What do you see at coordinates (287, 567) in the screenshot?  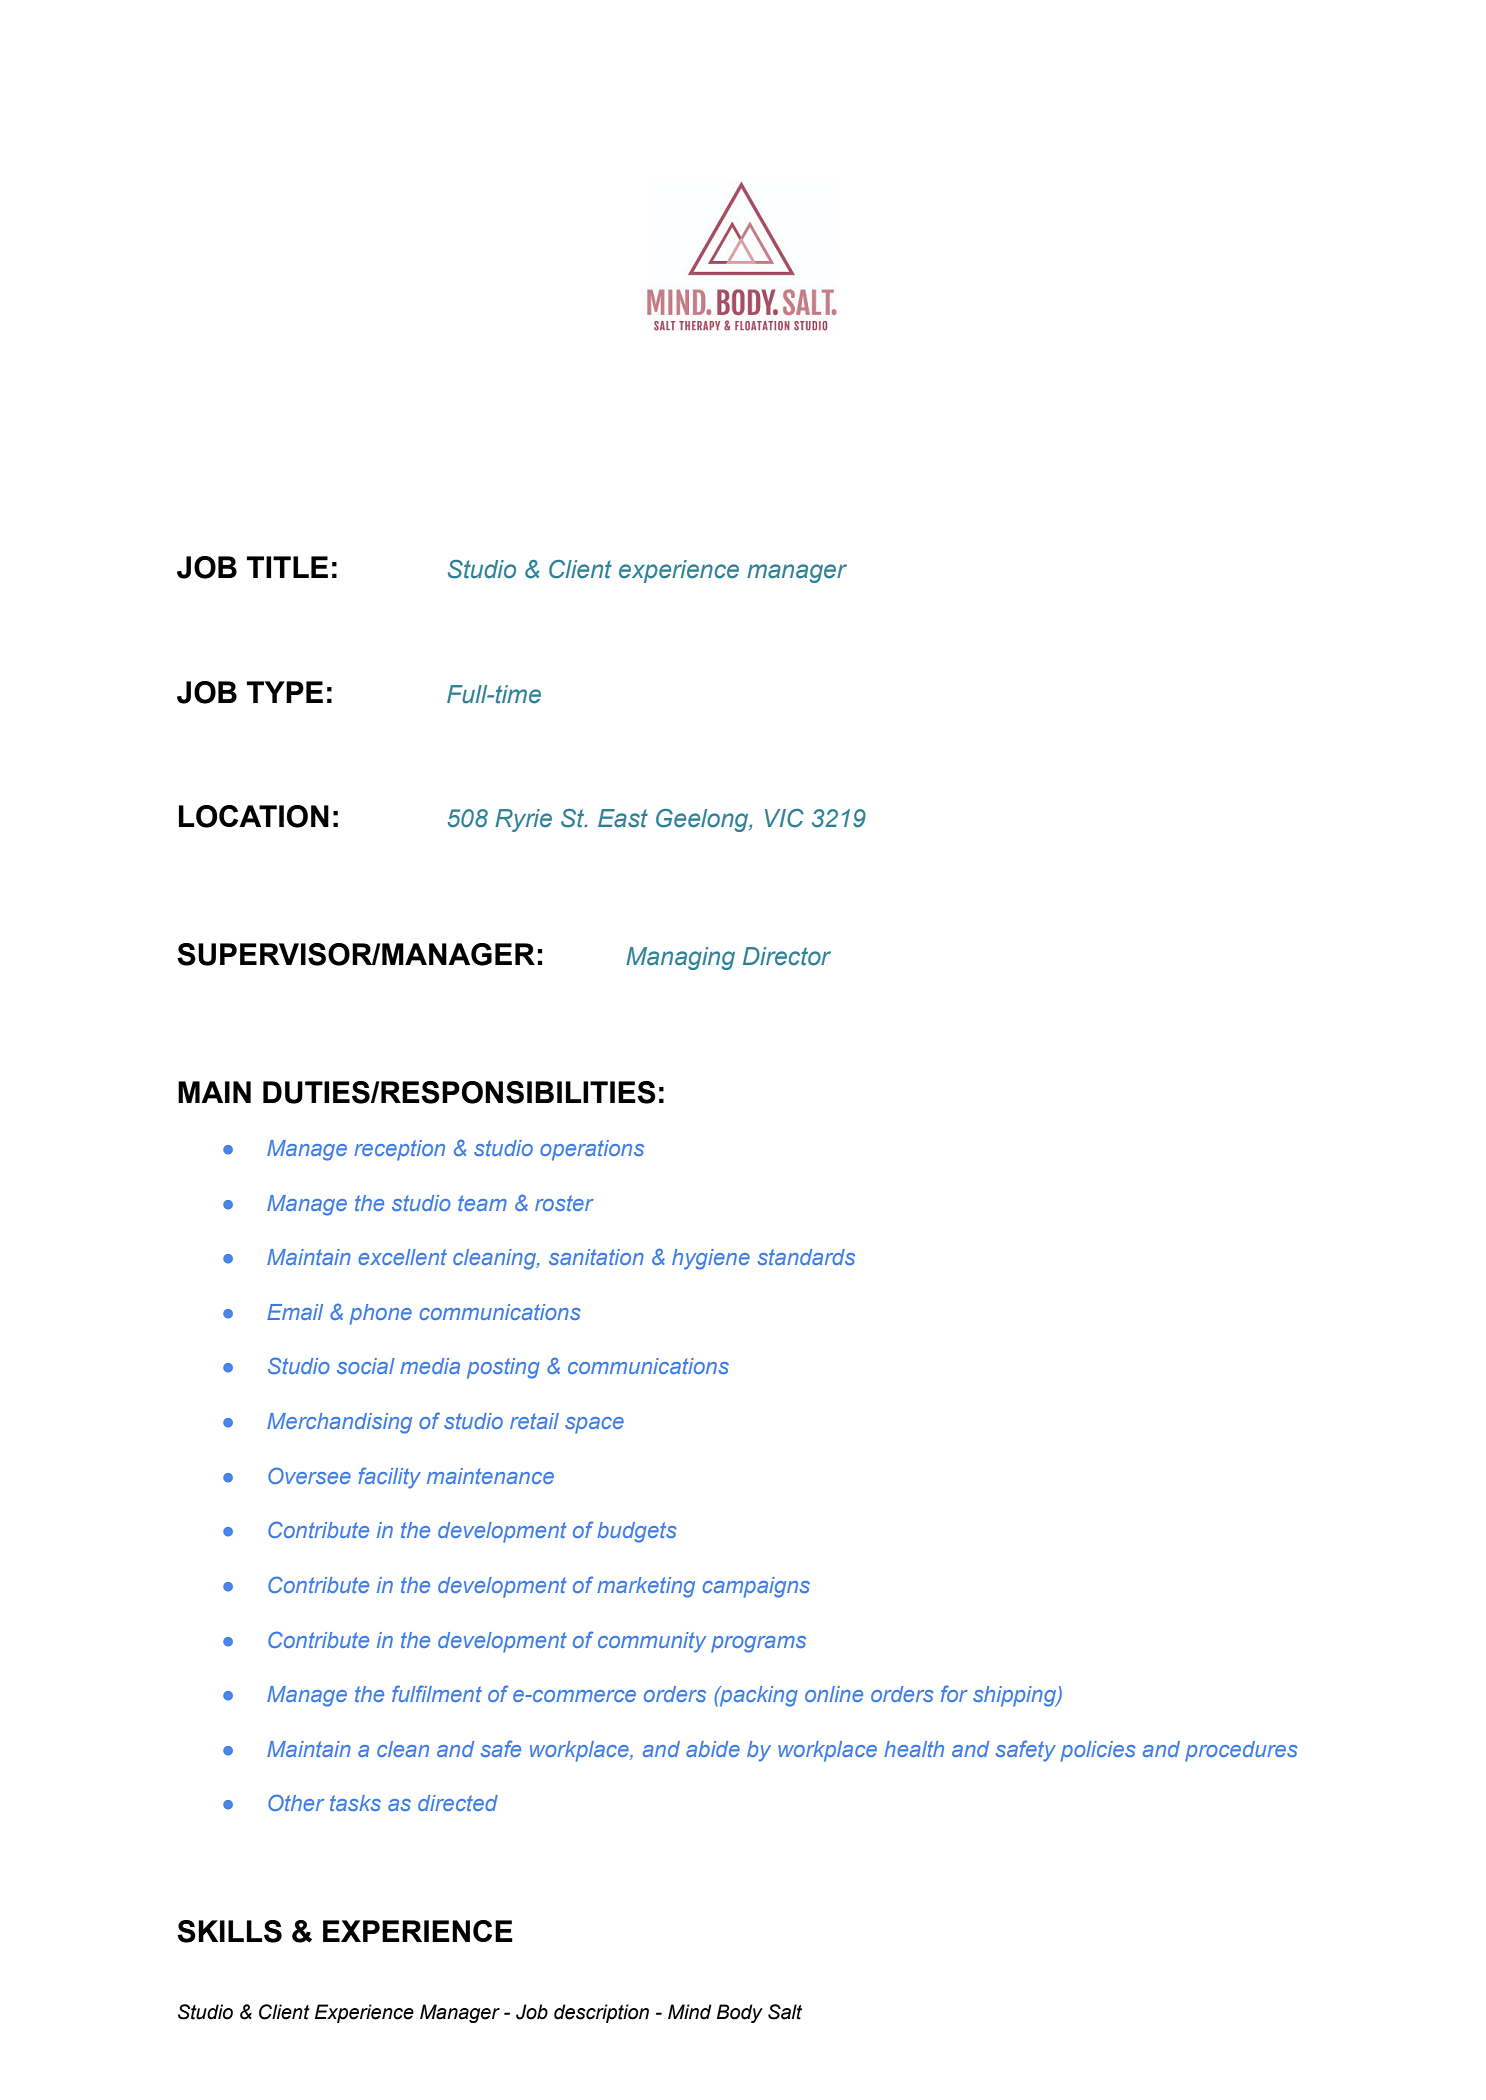 I see `TITLE` at bounding box center [287, 567].
